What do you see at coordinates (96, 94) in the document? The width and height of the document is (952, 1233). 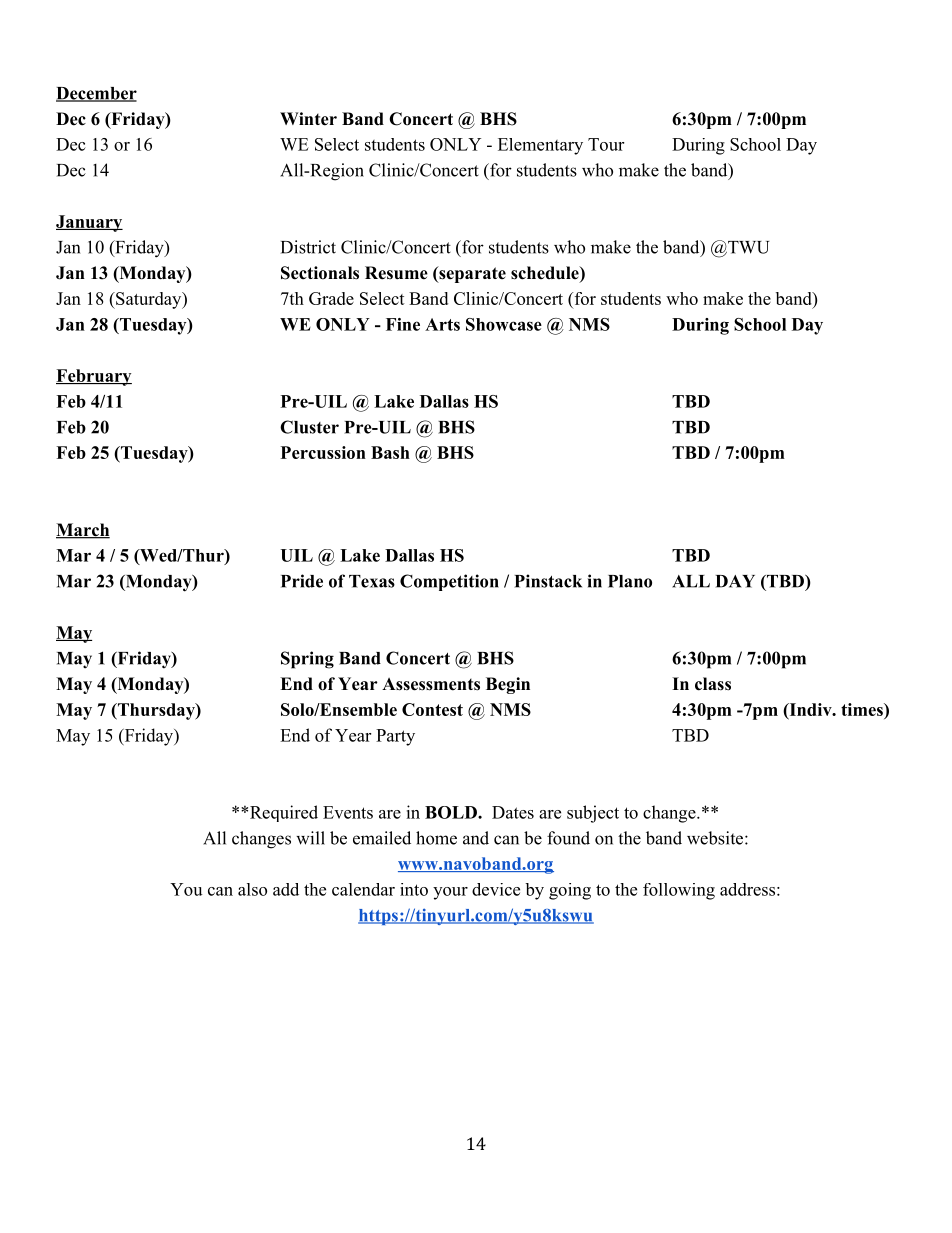 I see `December` at bounding box center [96, 94].
